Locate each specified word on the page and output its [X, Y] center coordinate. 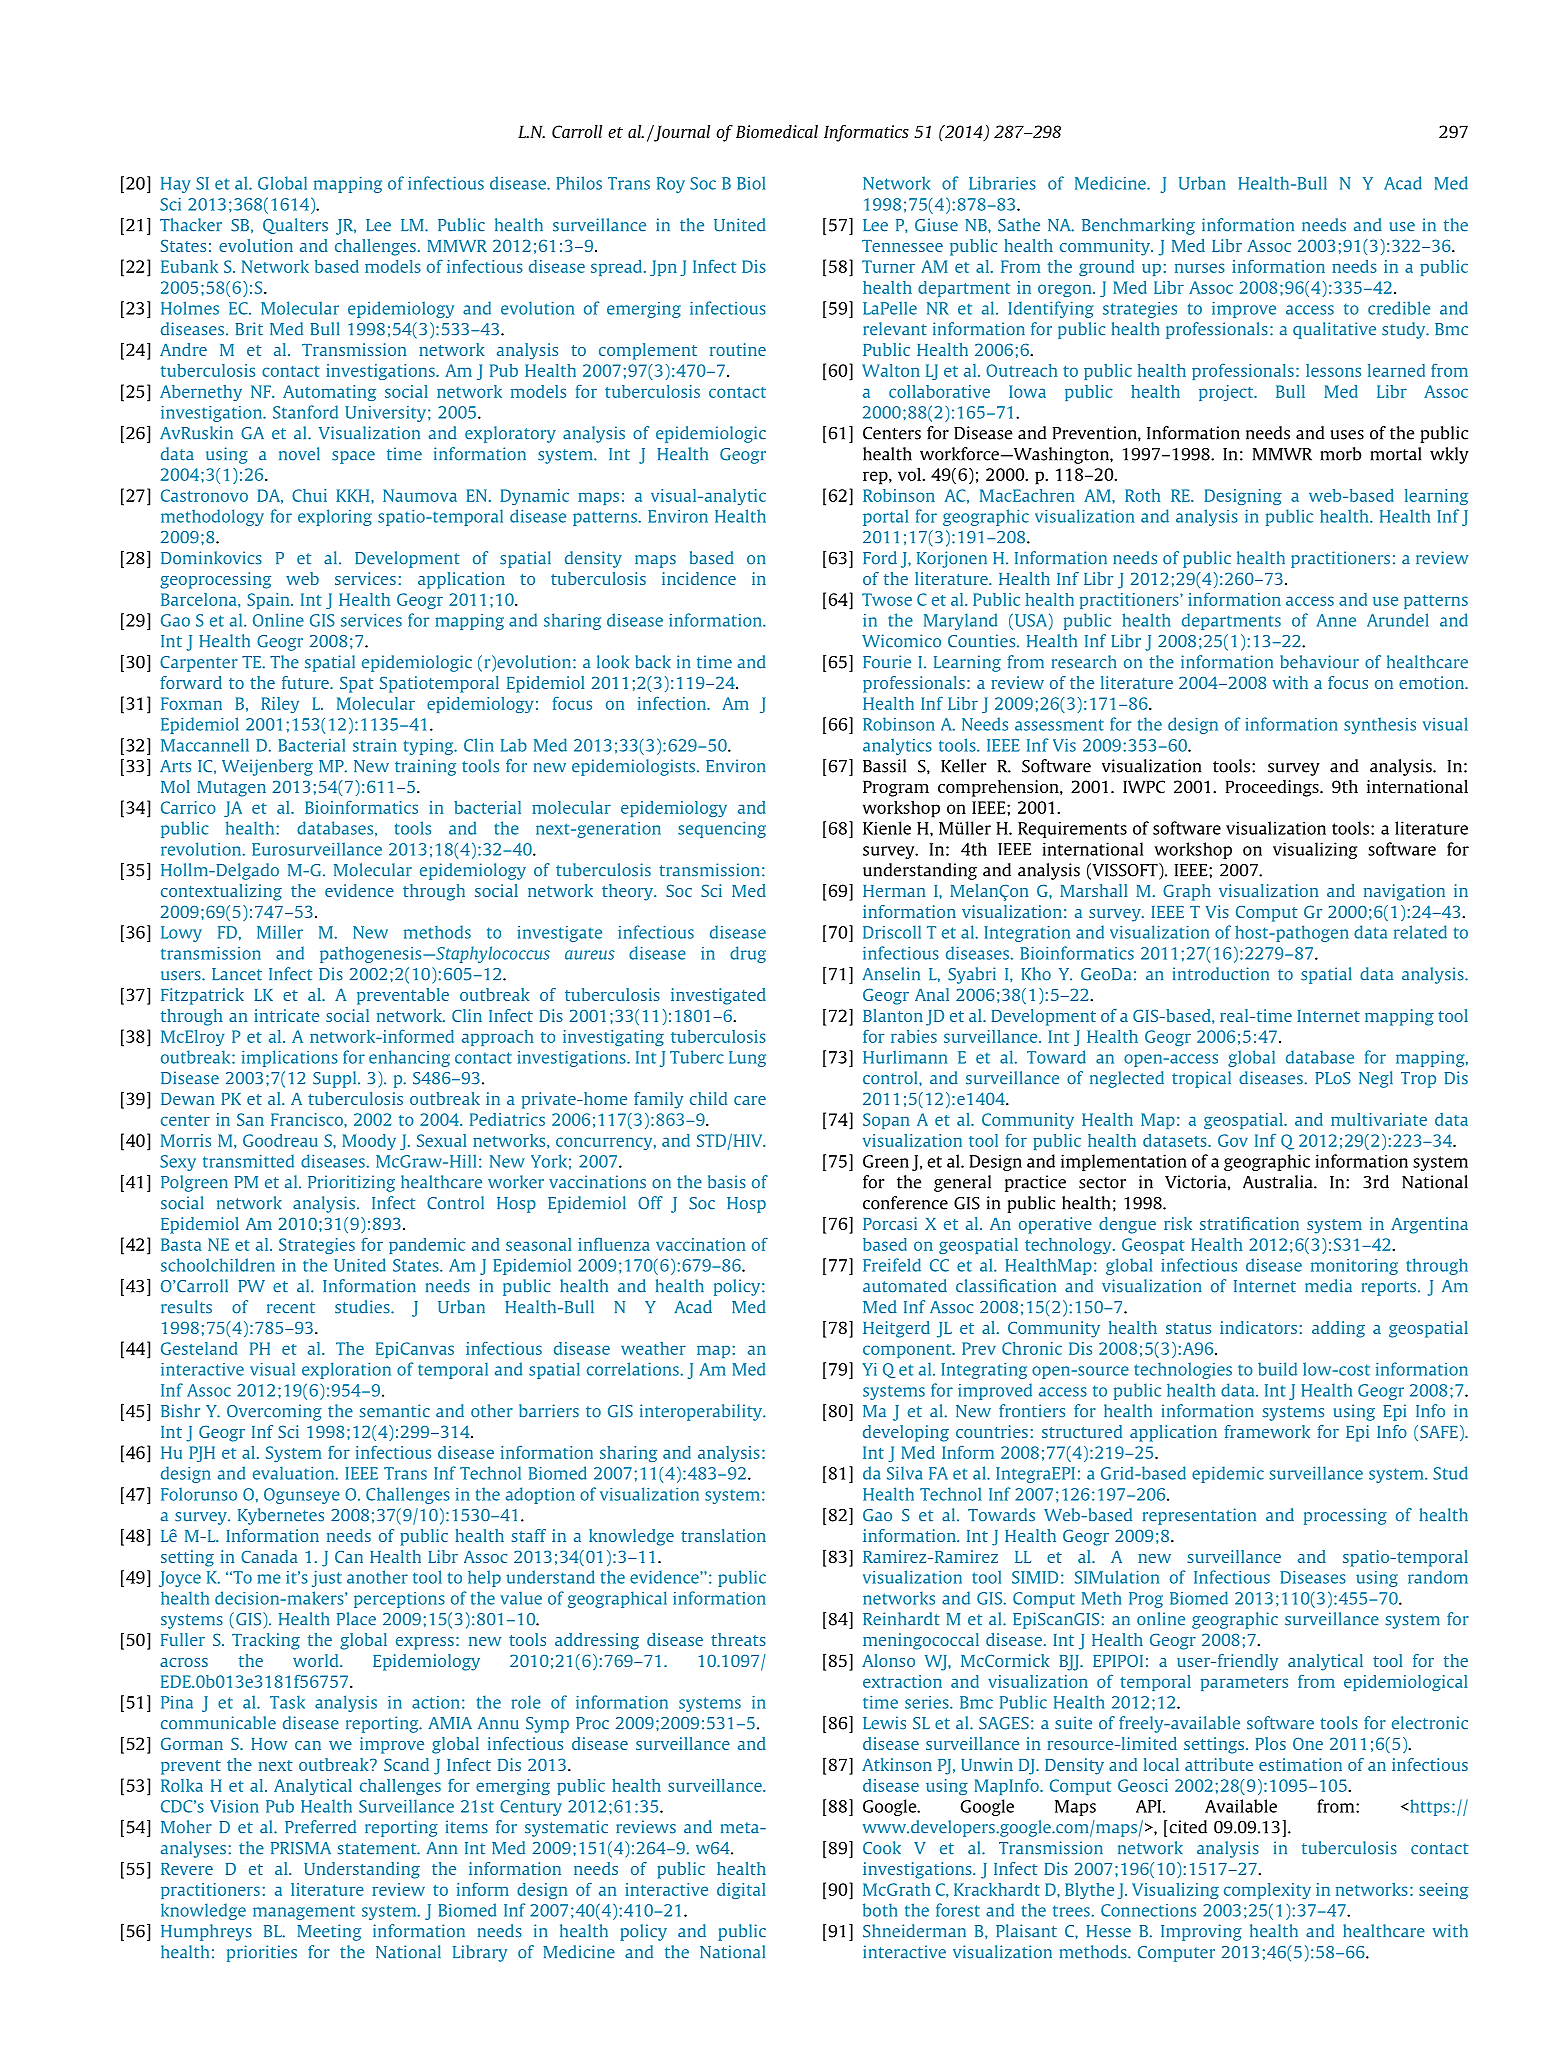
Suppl [336, 1079]
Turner [888, 266]
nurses [1200, 268]
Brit [249, 329]
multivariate [1379, 1119]
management [304, 1912]
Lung [747, 1059]
